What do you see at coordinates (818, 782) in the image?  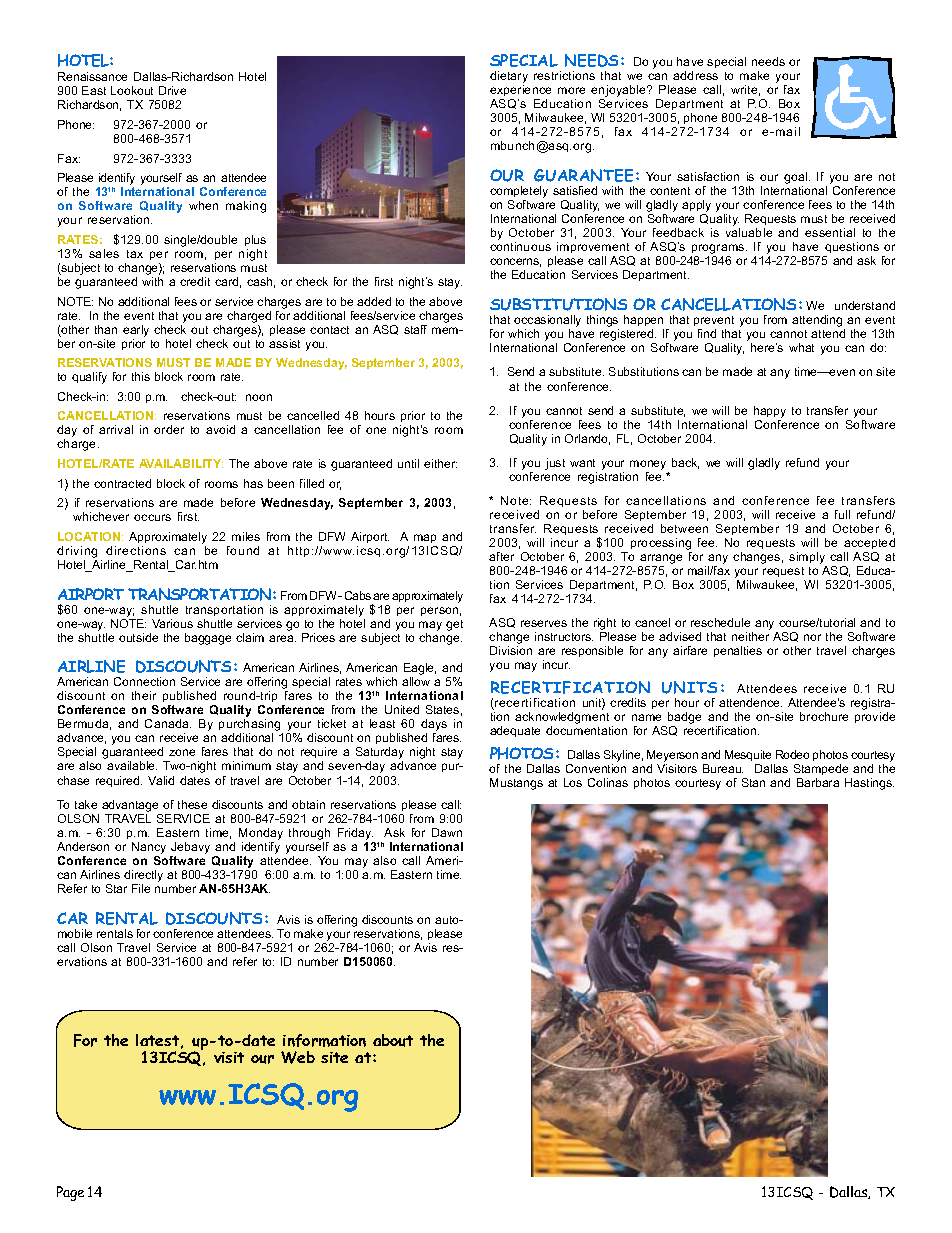 I see `Barbara` at bounding box center [818, 782].
